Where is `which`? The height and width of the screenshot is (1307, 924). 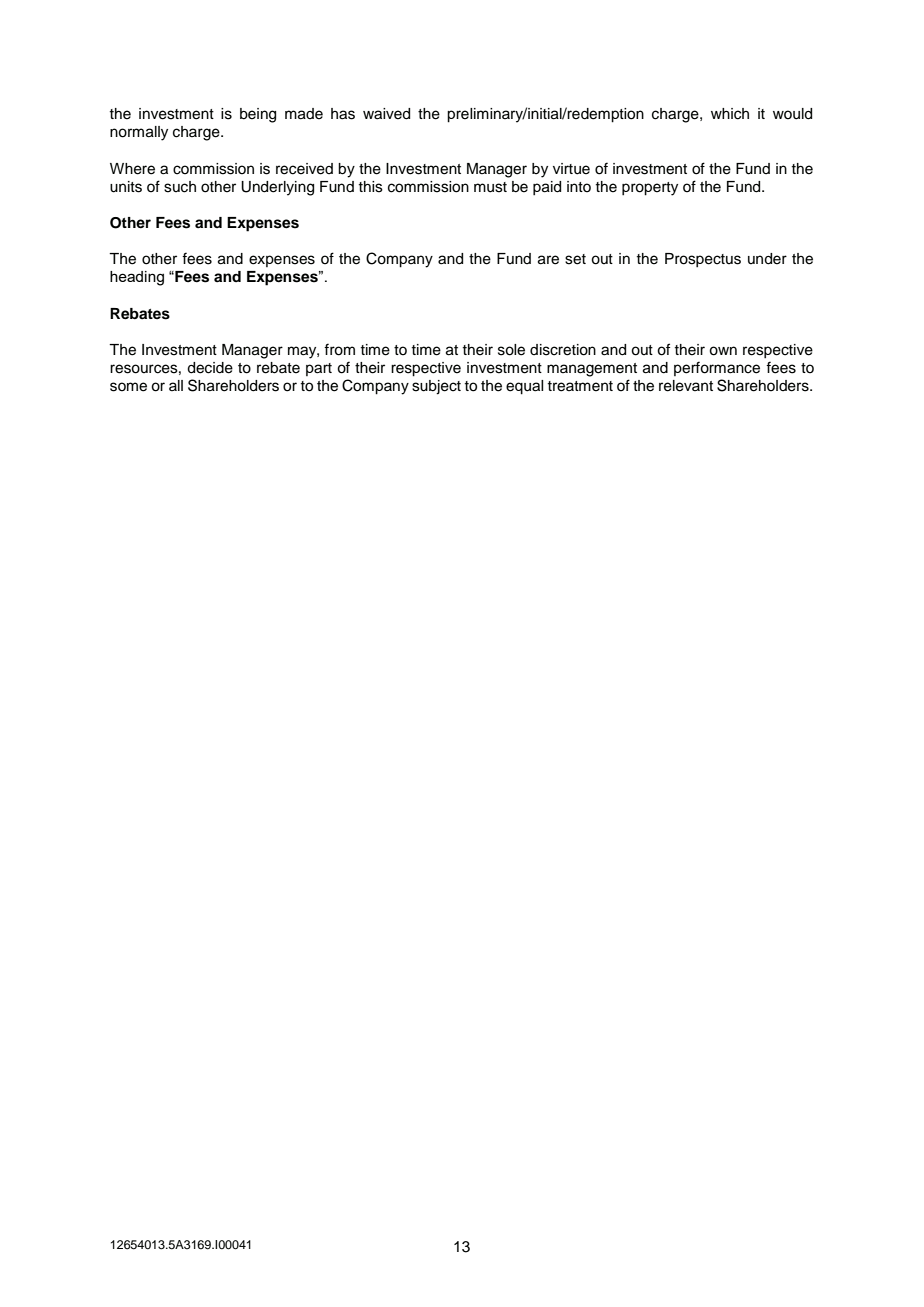 which is located at coordinates (730, 114).
